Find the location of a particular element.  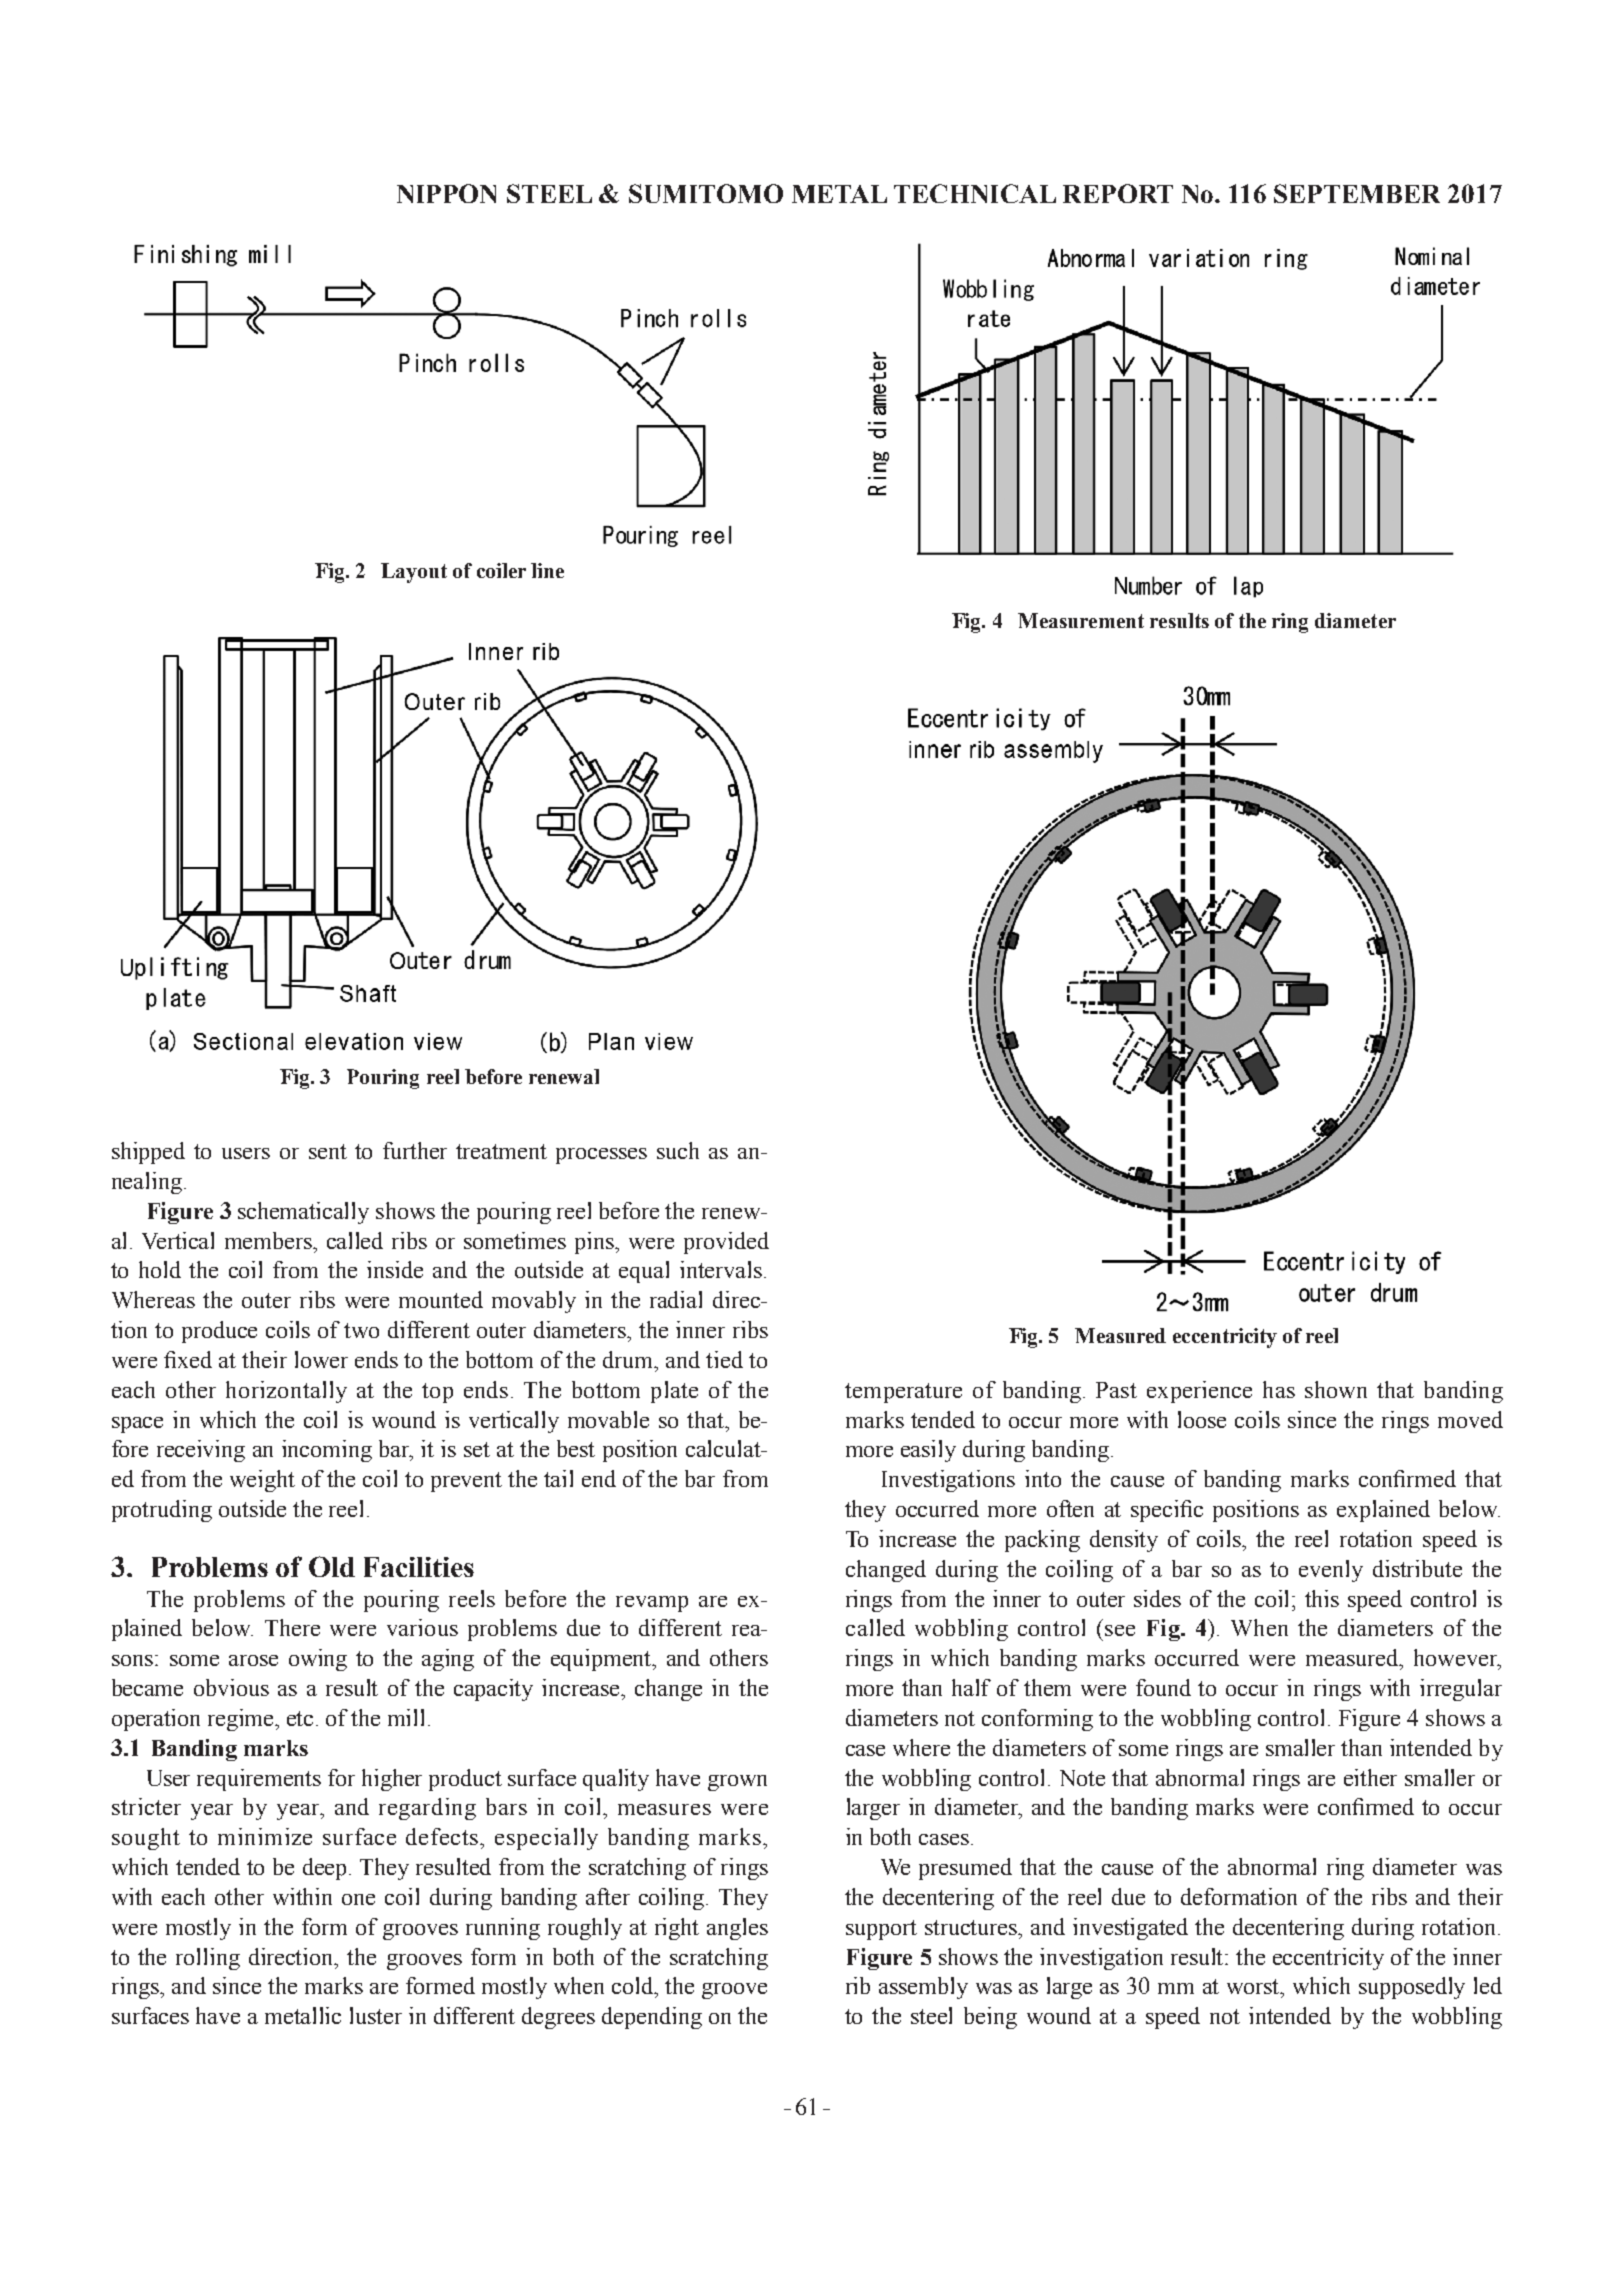

NIPPON is located at coordinates (446, 193).
